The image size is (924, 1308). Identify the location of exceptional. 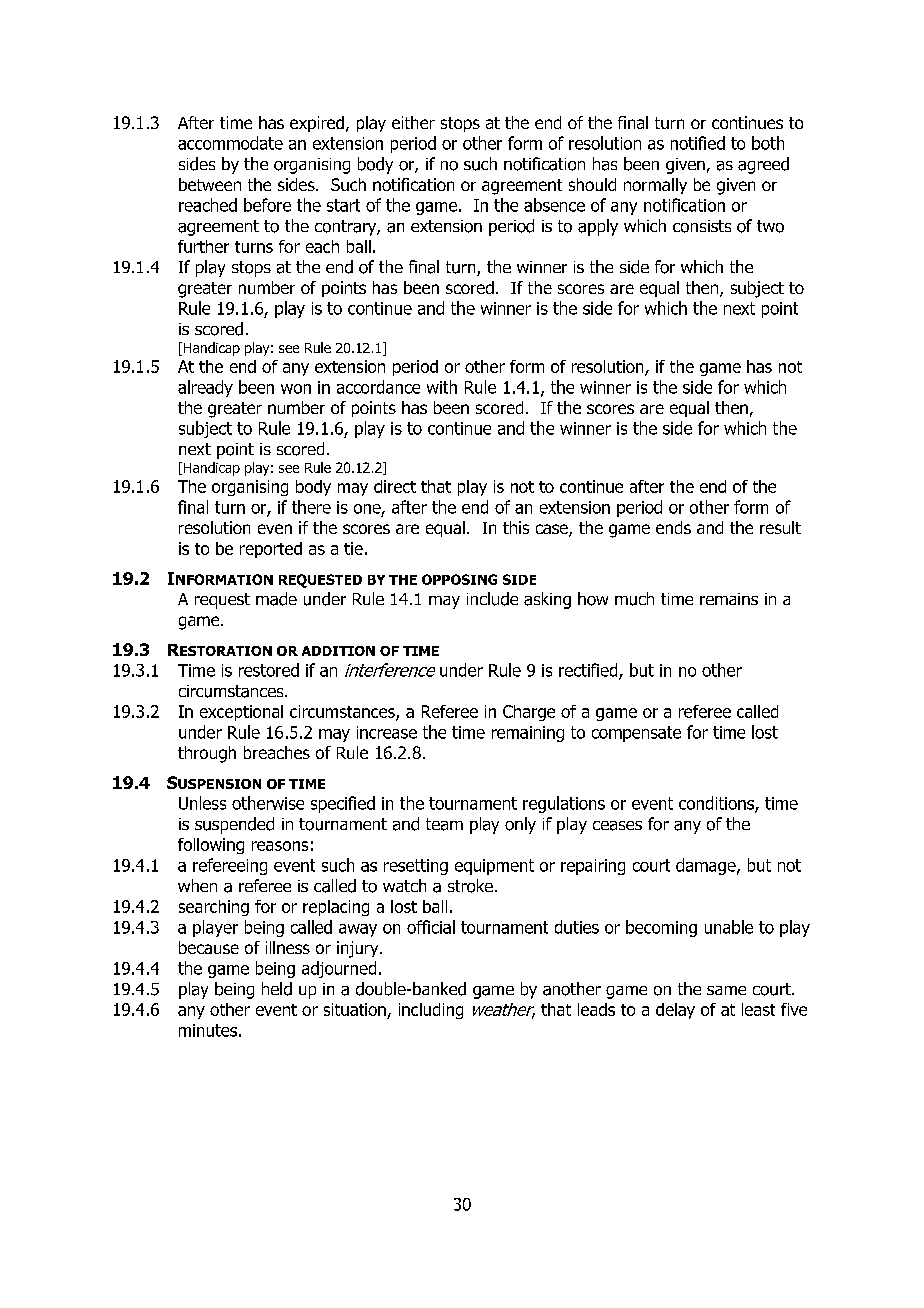
(241, 713).
